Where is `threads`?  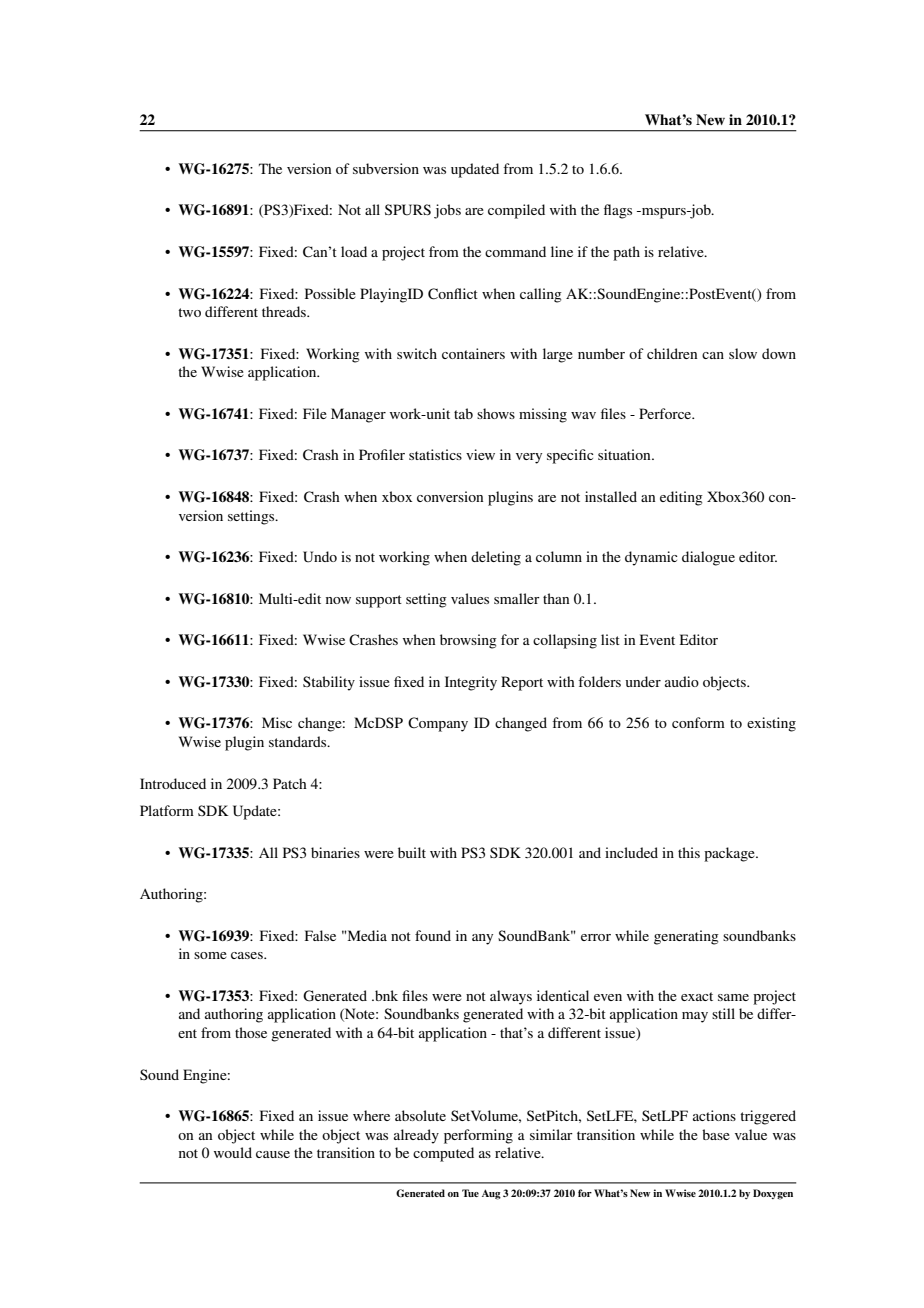 threads is located at coordinates (285, 311).
